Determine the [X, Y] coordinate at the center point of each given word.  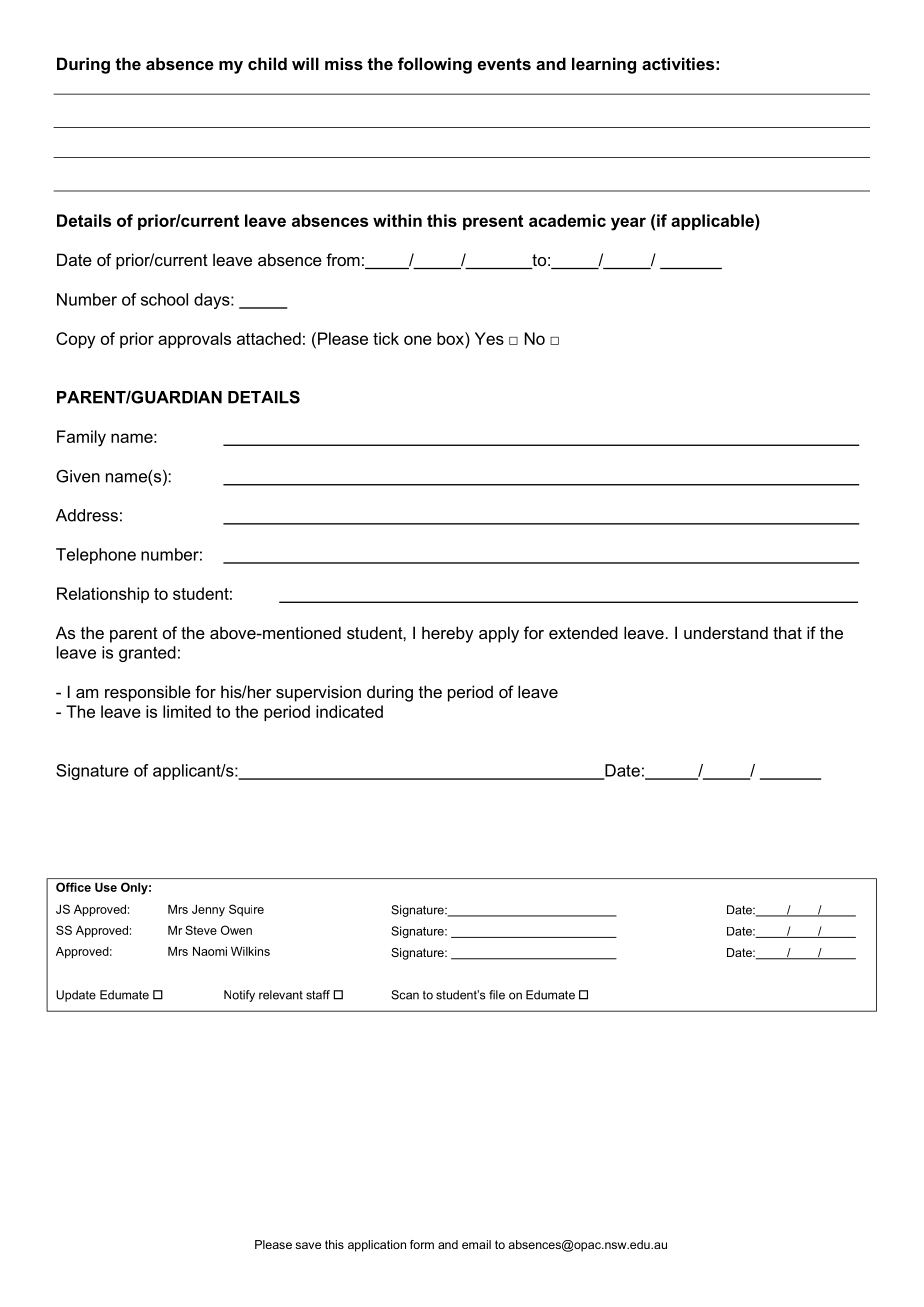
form [422, 1244]
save [308, 1245]
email [476, 1244]
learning [604, 65]
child [267, 63]
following [435, 65]
